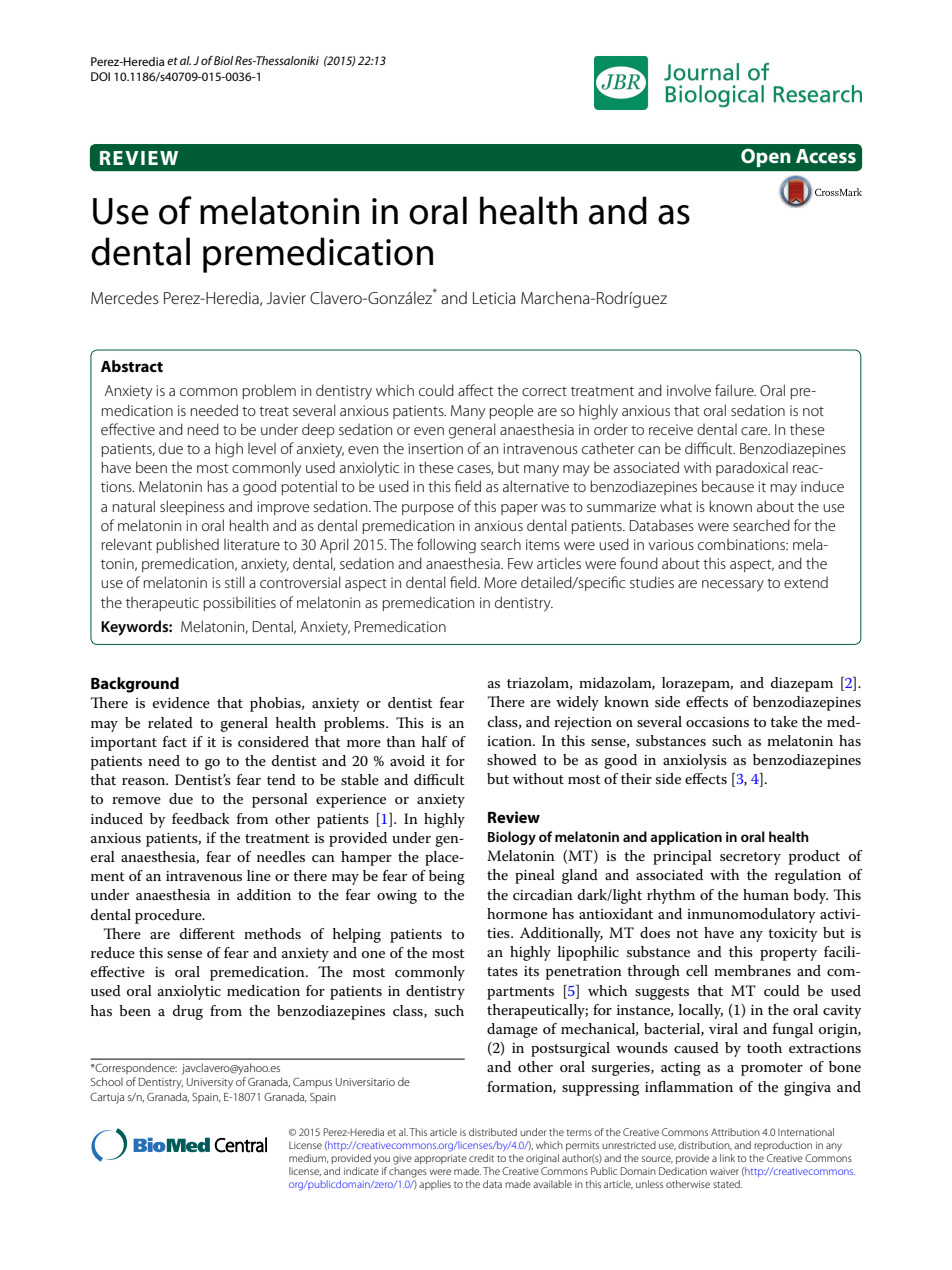 The height and width of the image is (1270, 952). Describe the element at coordinates (447, 877) in the image. I see `being` at that location.
